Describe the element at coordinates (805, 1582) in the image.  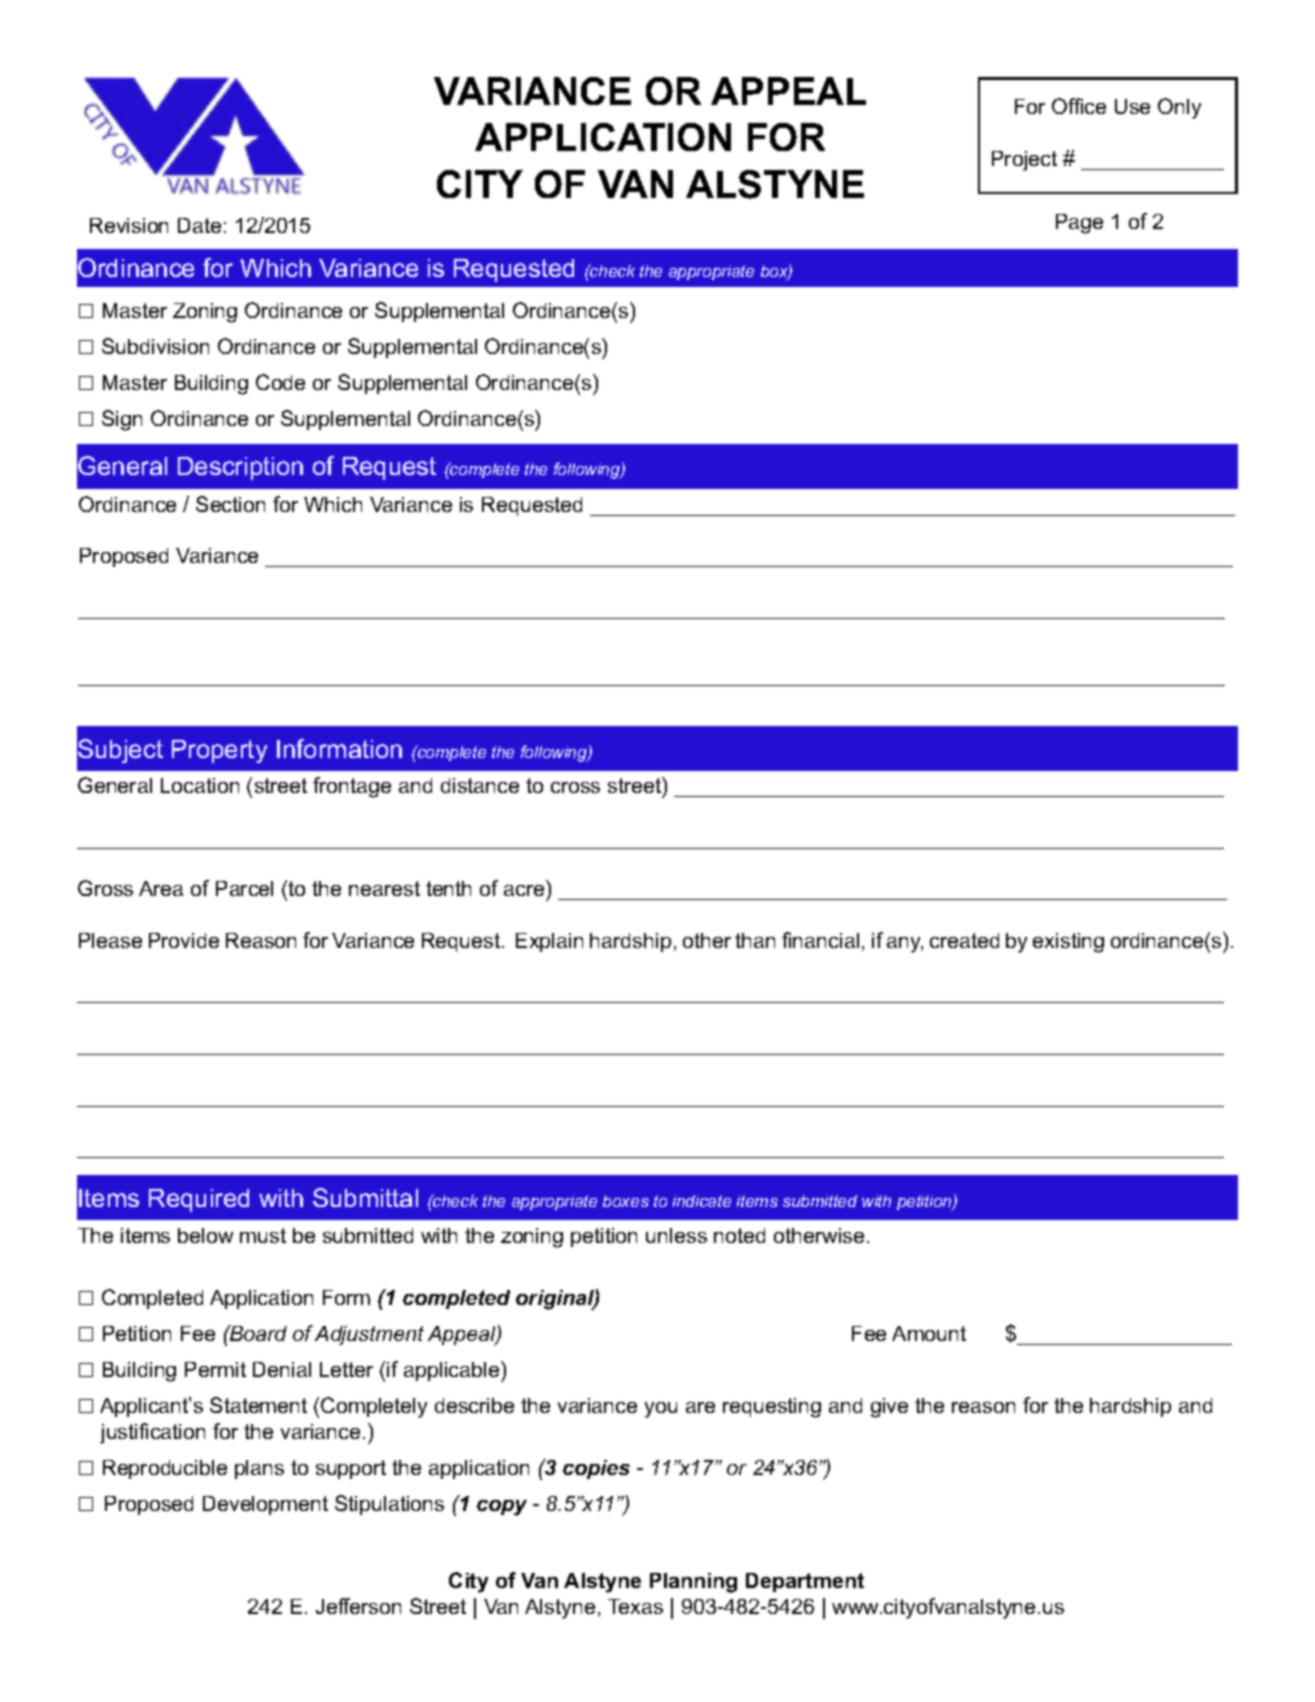
I see `Department` at that location.
